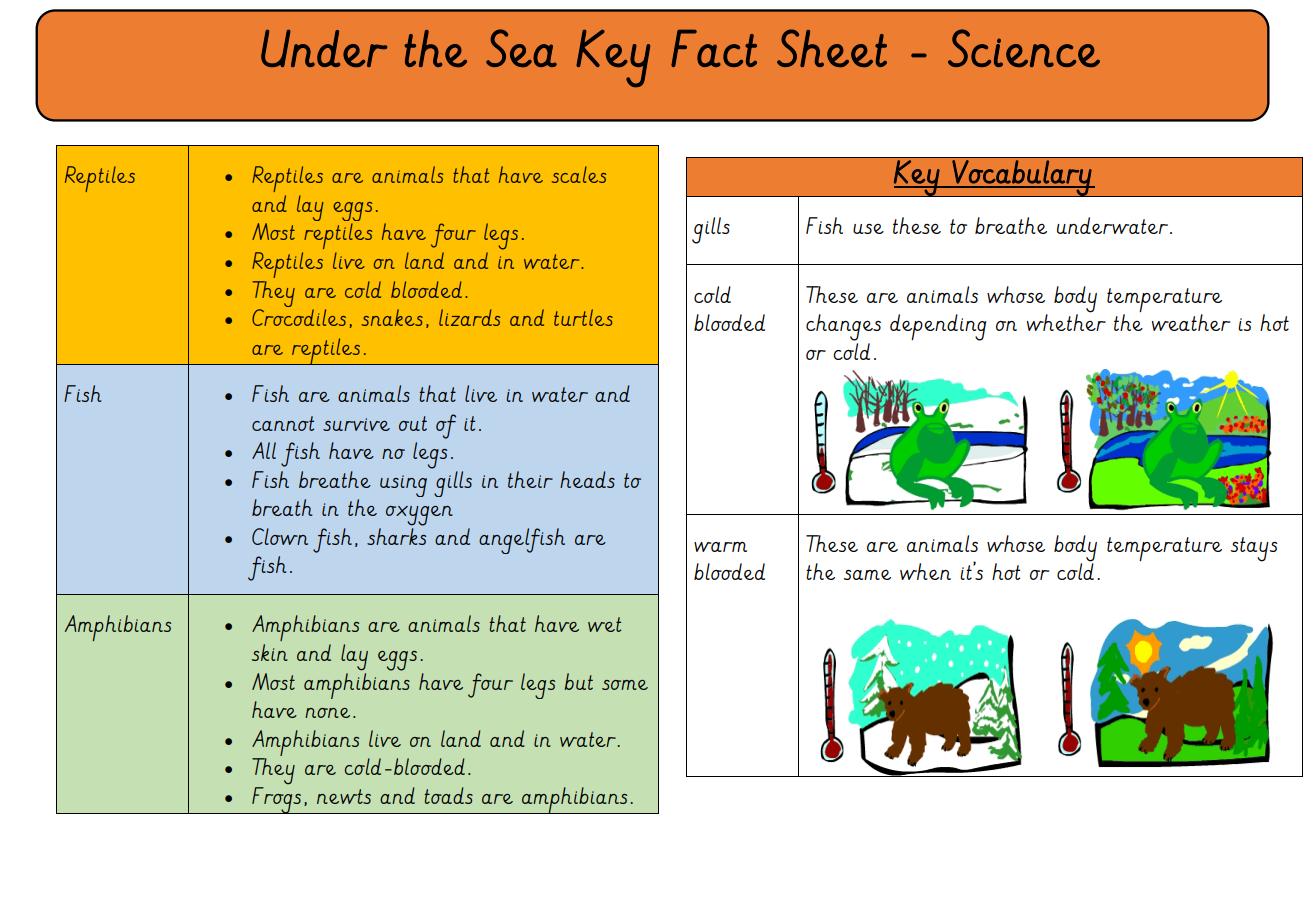 This screenshot has width=1308, height=924. Describe the element at coordinates (1024, 48) in the screenshot. I see `Science` at that location.
